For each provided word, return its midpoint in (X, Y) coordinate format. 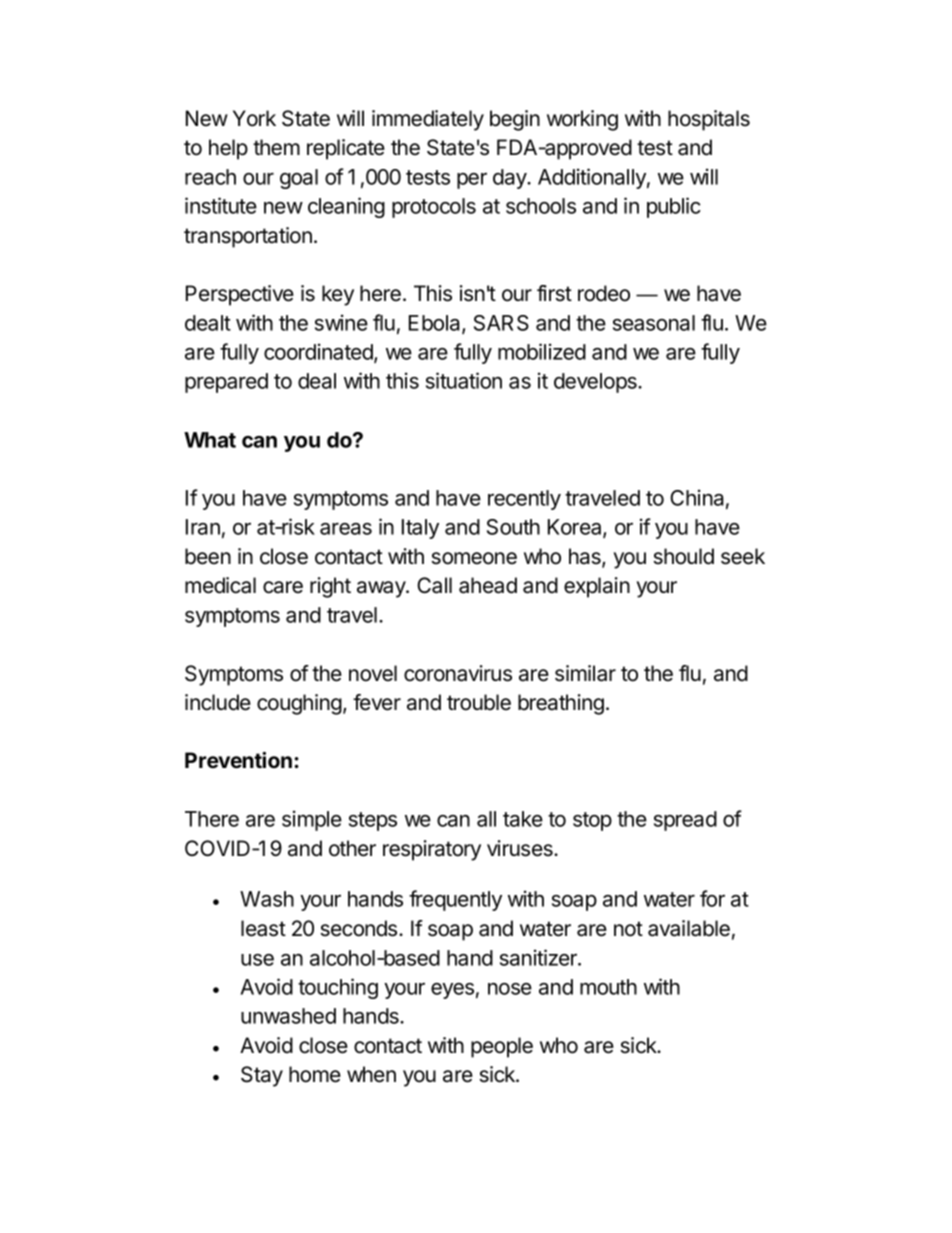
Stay (262, 1076)
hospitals (709, 120)
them (276, 147)
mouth (608, 987)
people (502, 1047)
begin (515, 120)
